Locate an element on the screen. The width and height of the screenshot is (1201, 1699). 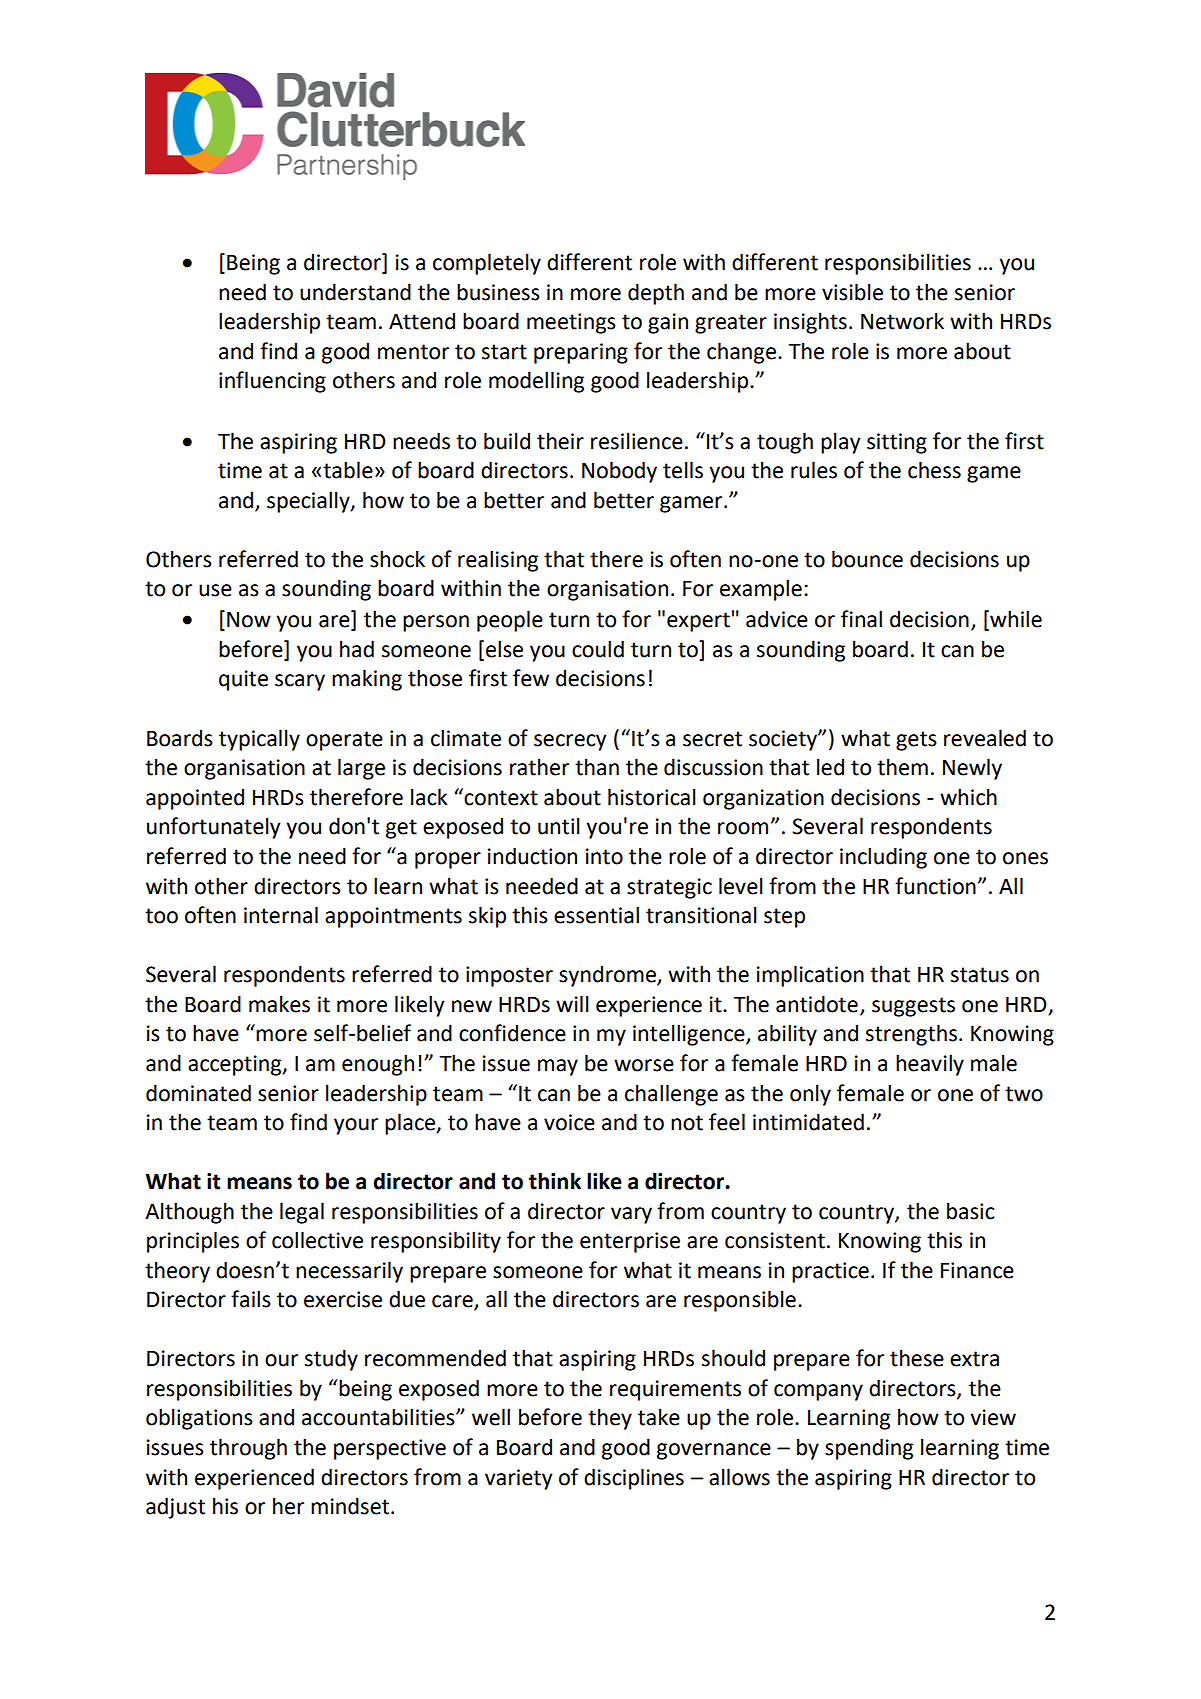
understand is located at coordinates (355, 292).
